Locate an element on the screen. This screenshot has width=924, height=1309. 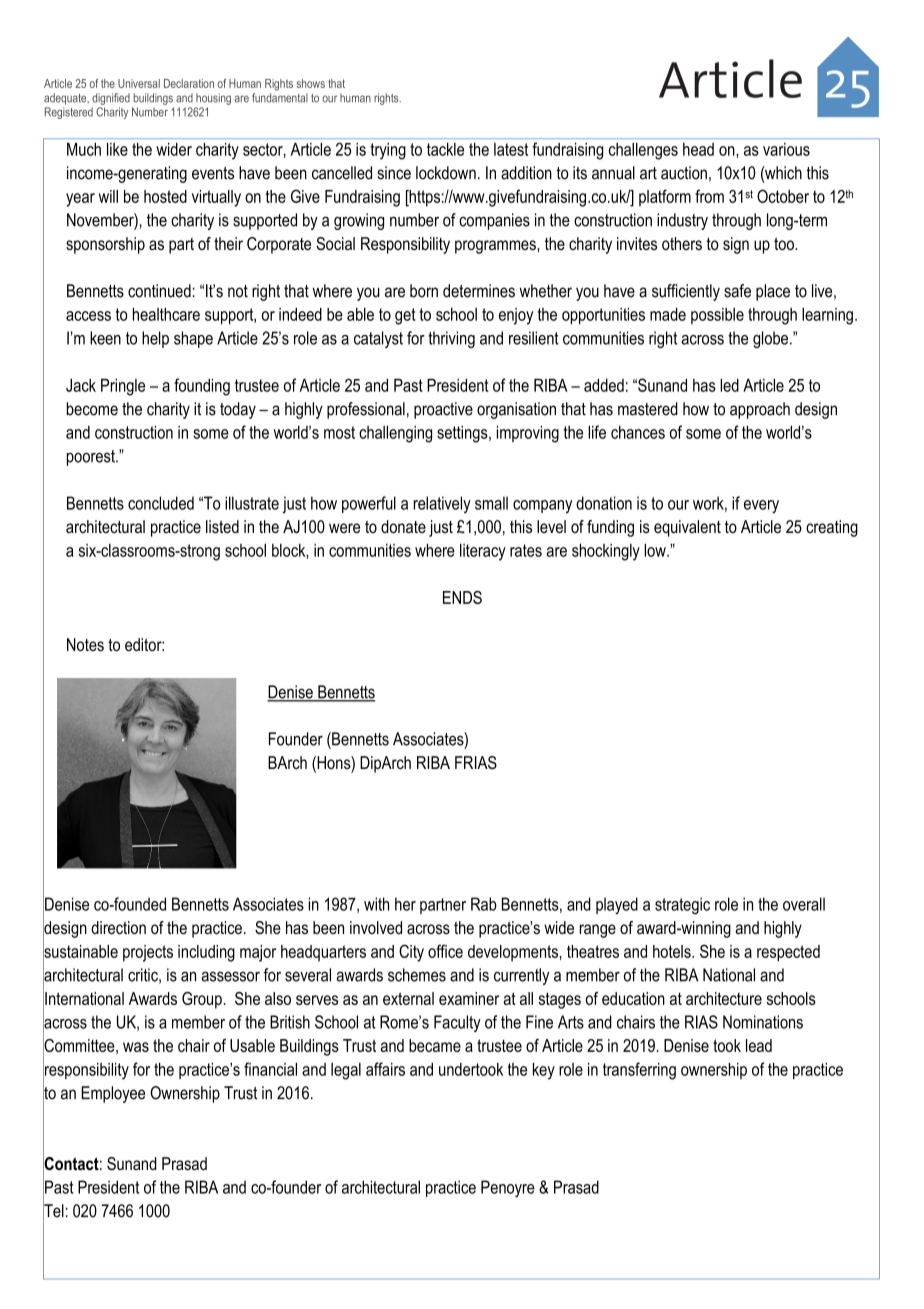
ENDS is located at coordinates (462, 597).
